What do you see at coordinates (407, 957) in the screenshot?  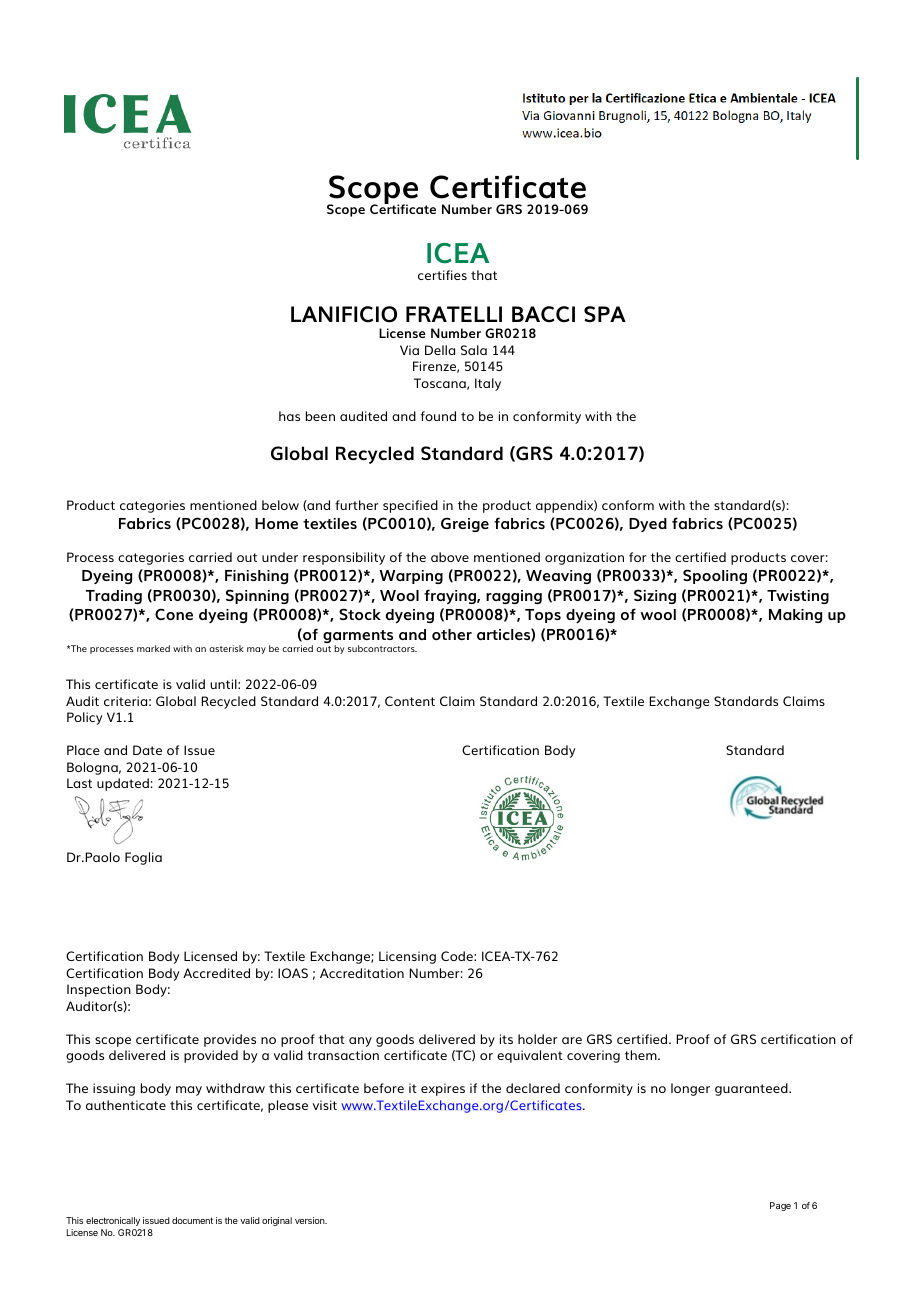 I see `Licensing` at bounding box center [407, 957].
